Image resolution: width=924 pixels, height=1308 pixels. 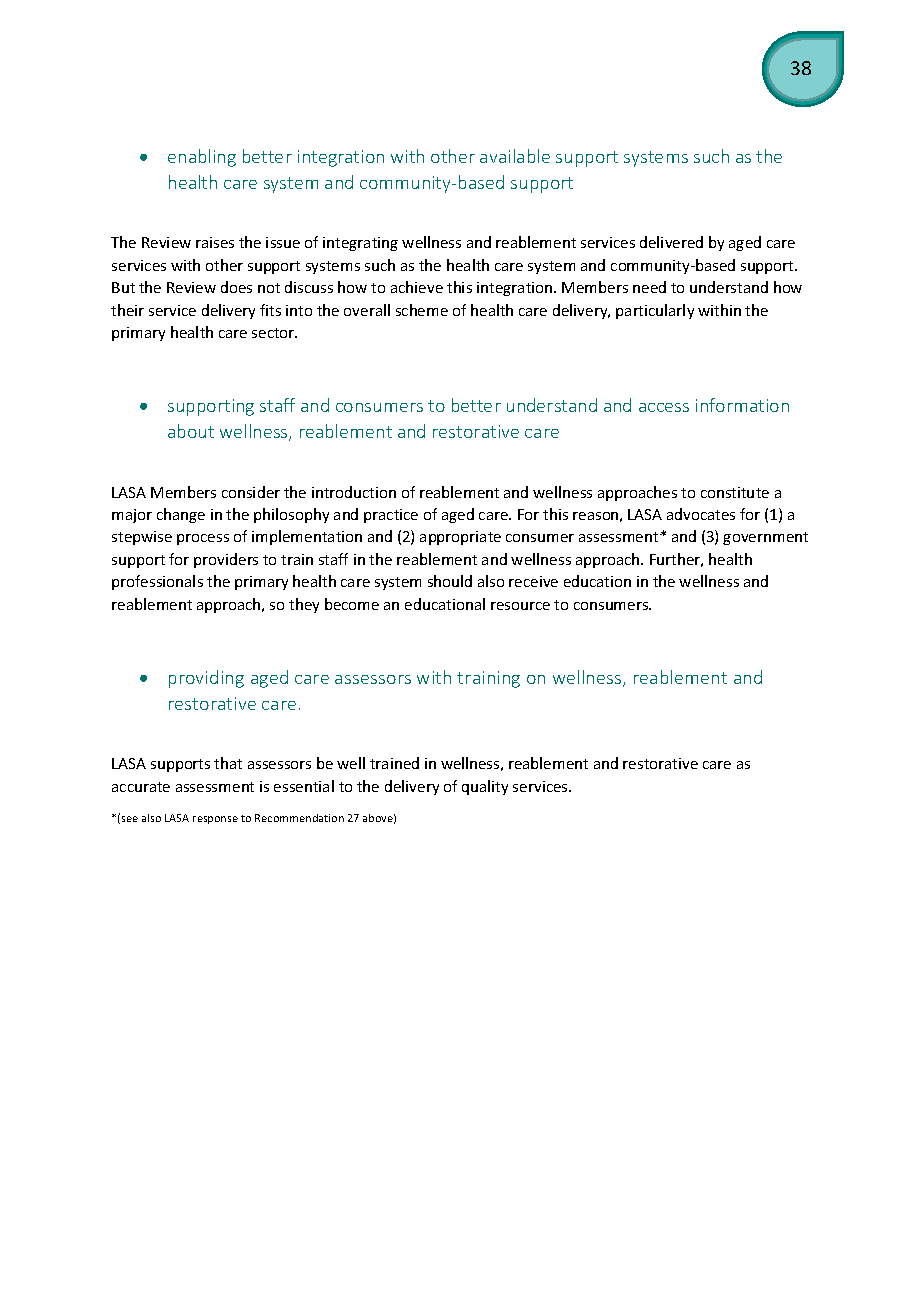 What do you see at coordinates (515, 156) in the screenshot?
I see `available` at bounding box center [515, 156].
